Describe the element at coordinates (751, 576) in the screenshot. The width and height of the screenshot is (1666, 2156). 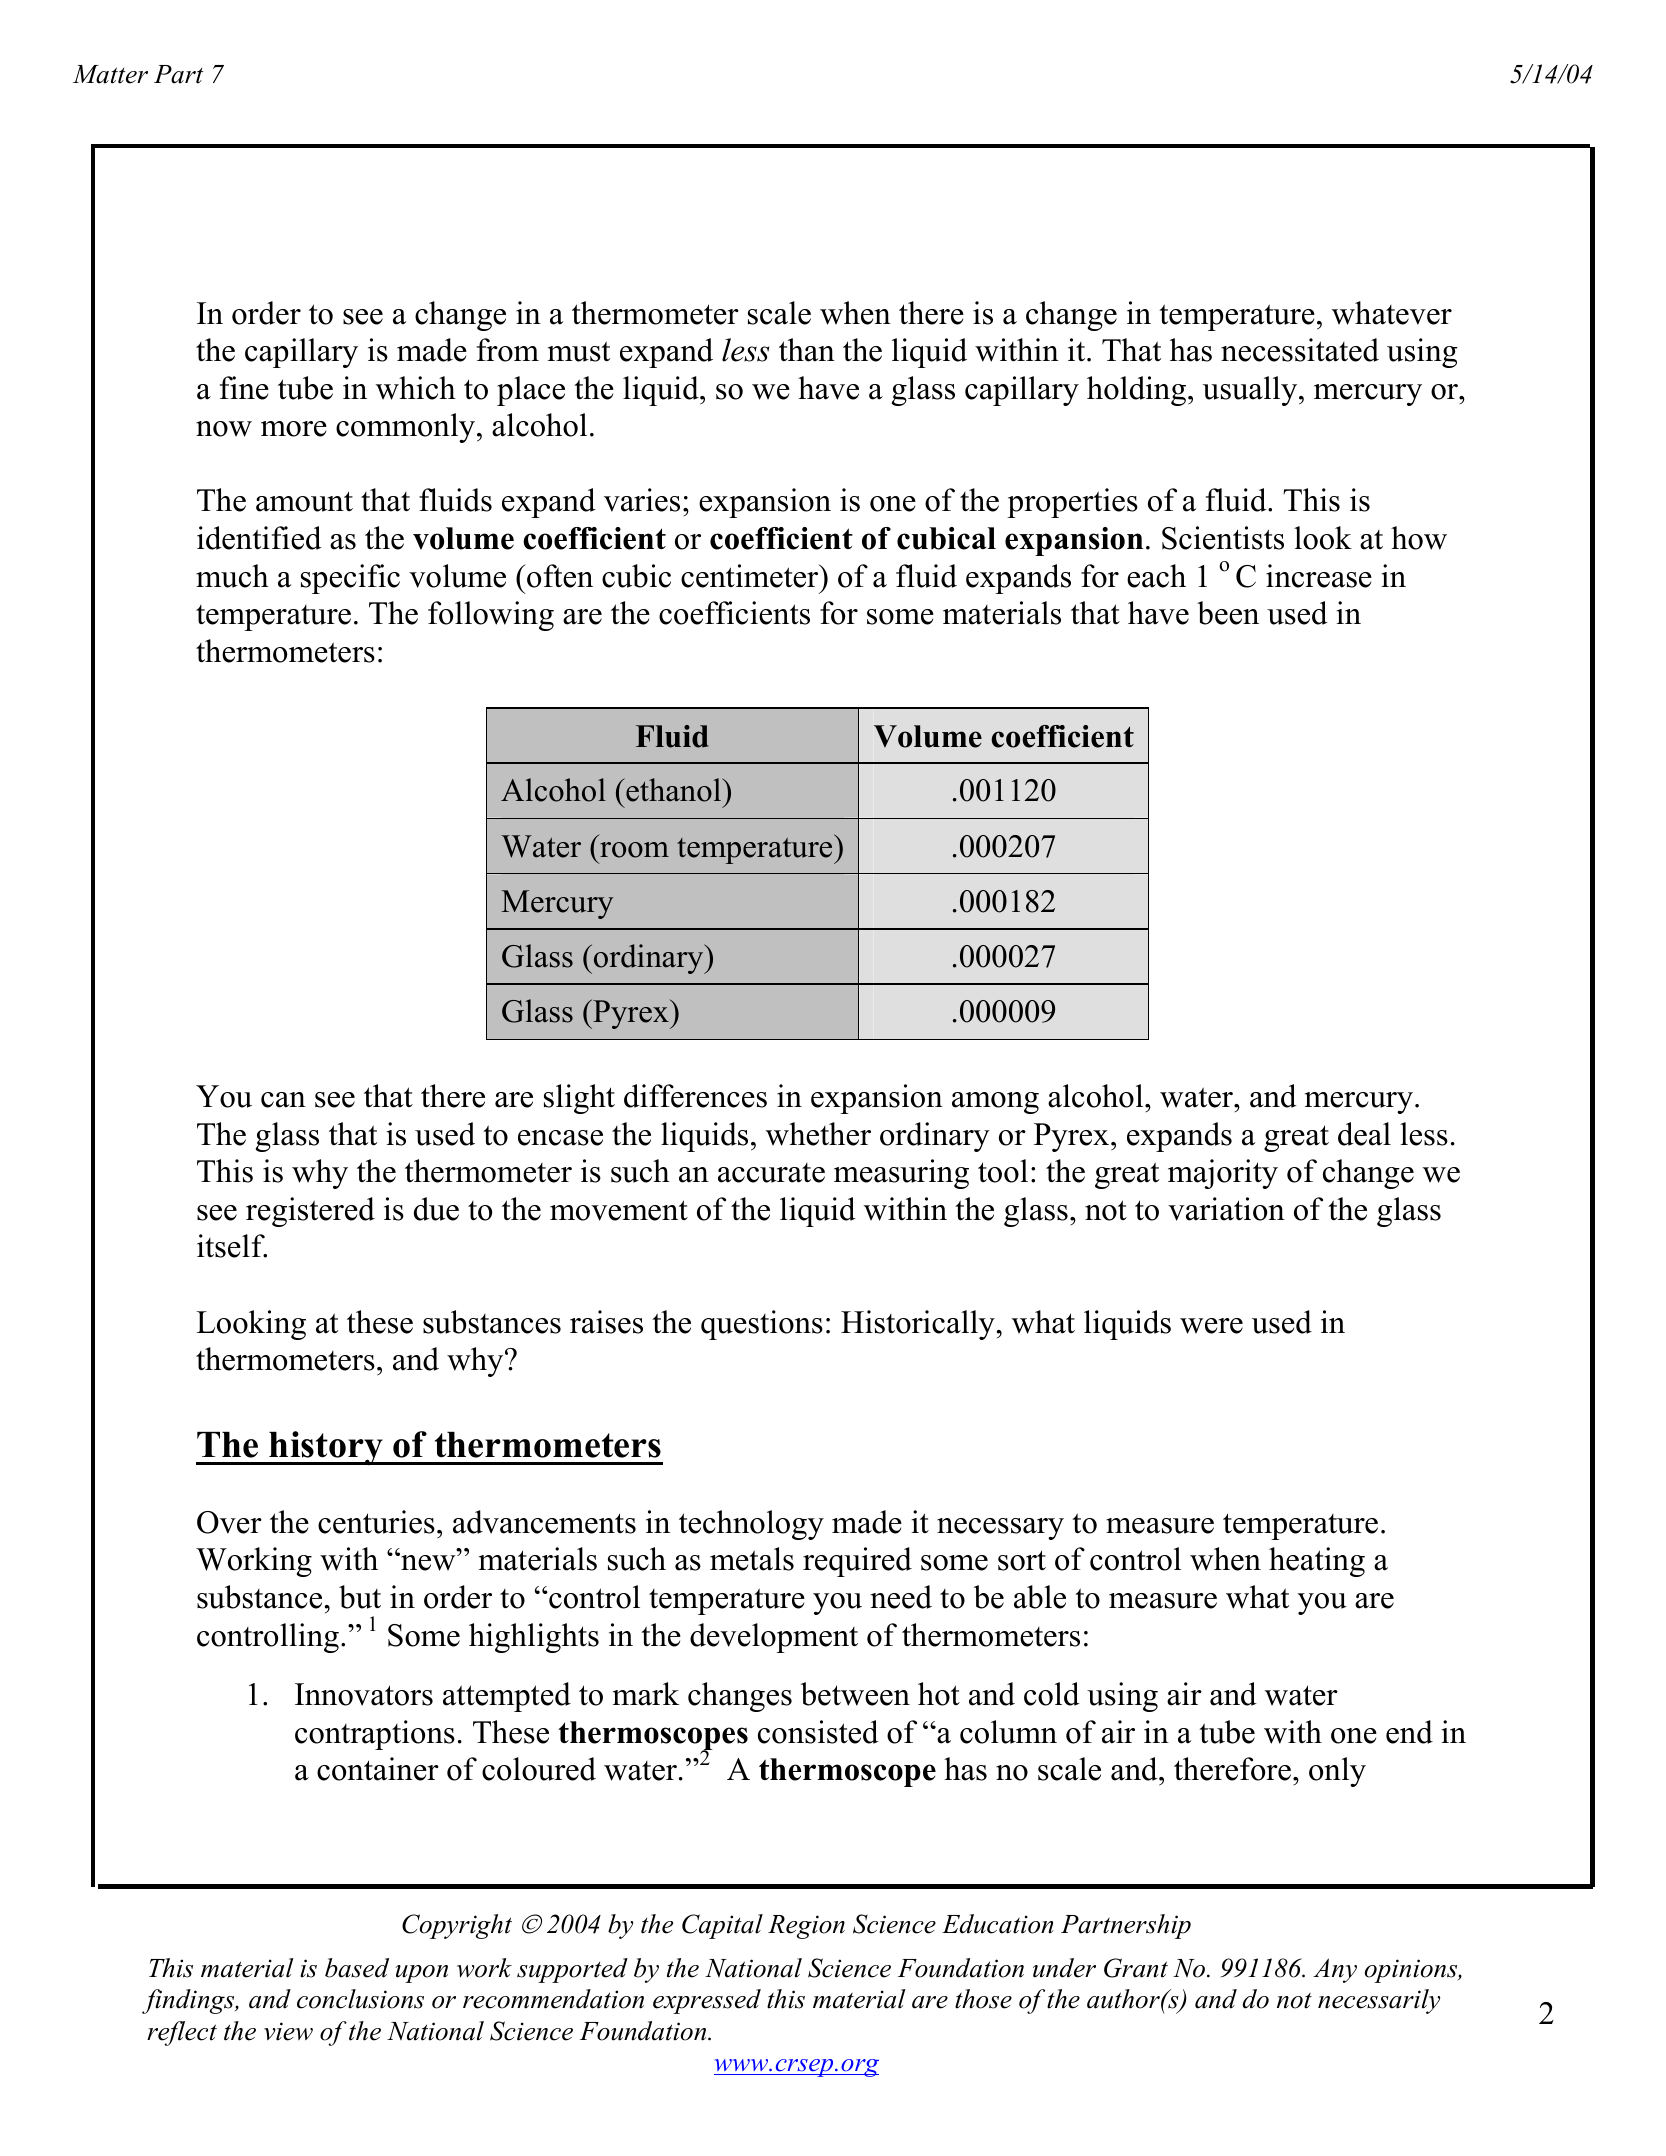
I see `centimeter` at that location.
